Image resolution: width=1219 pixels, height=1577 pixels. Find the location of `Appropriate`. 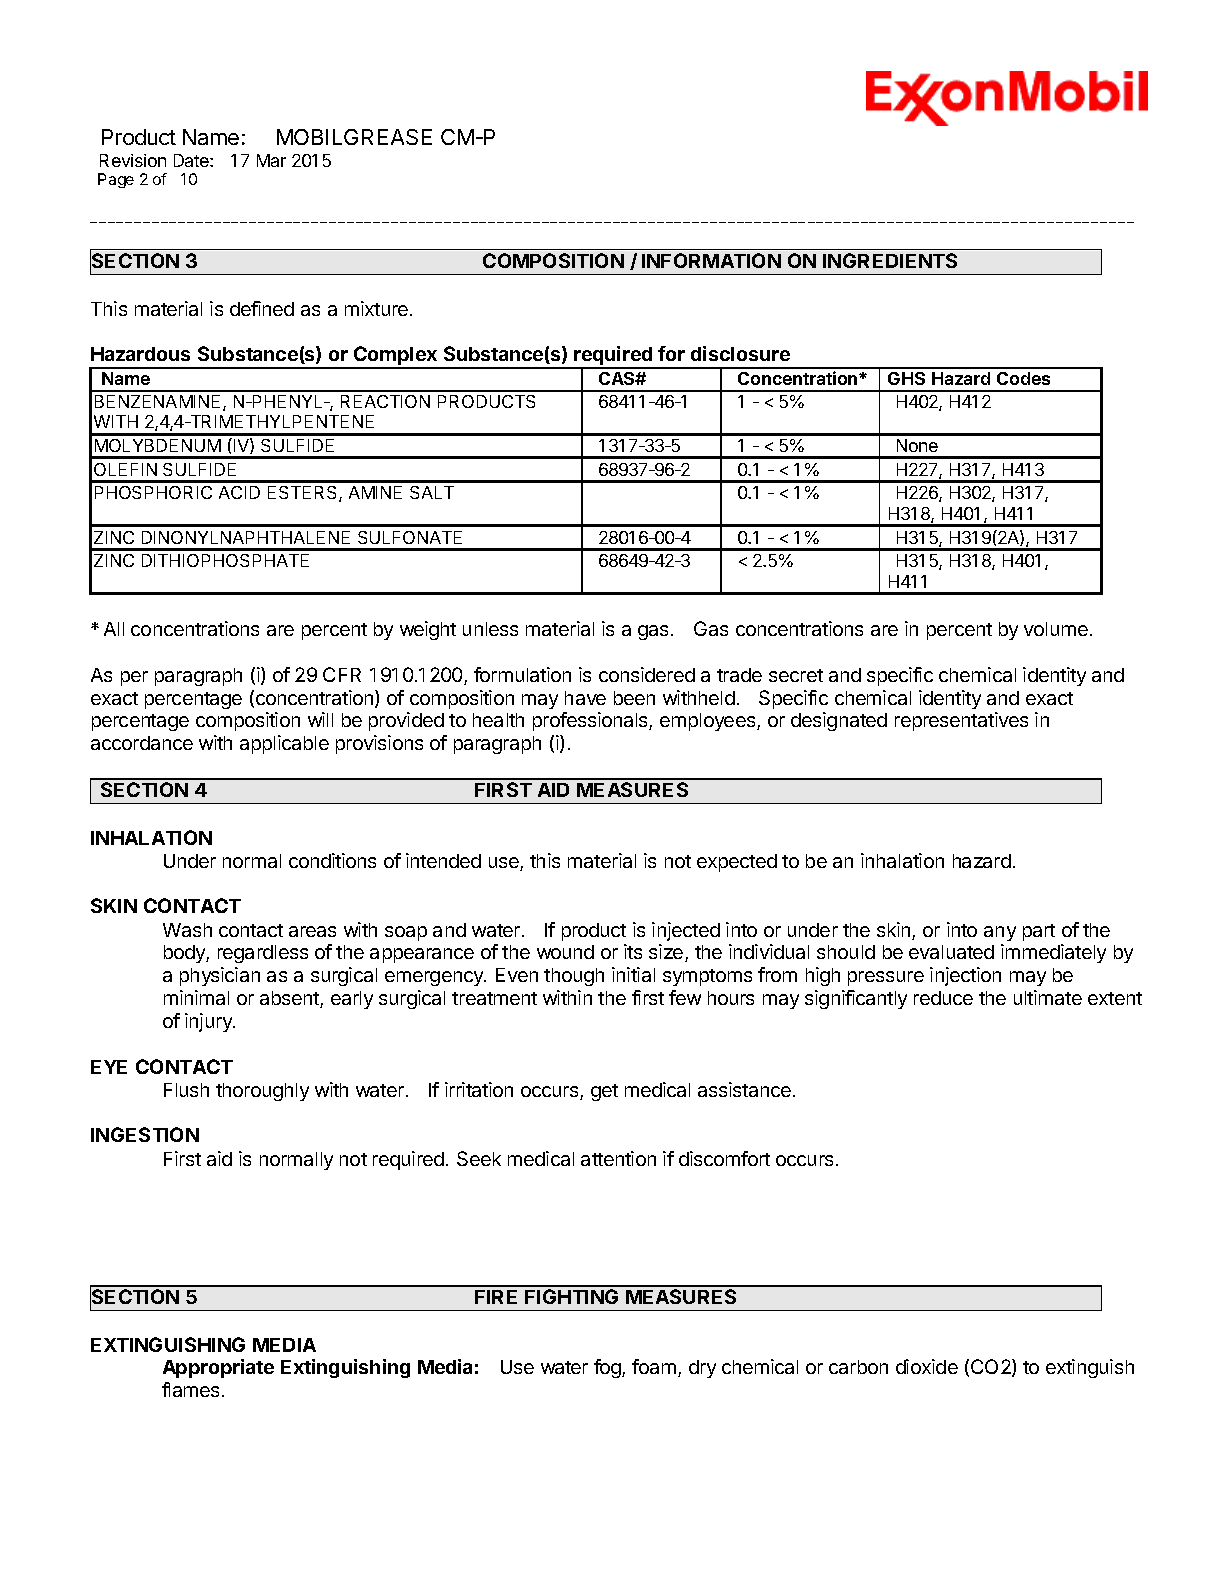

Appropriate is located at coordinates (218, 1368).
